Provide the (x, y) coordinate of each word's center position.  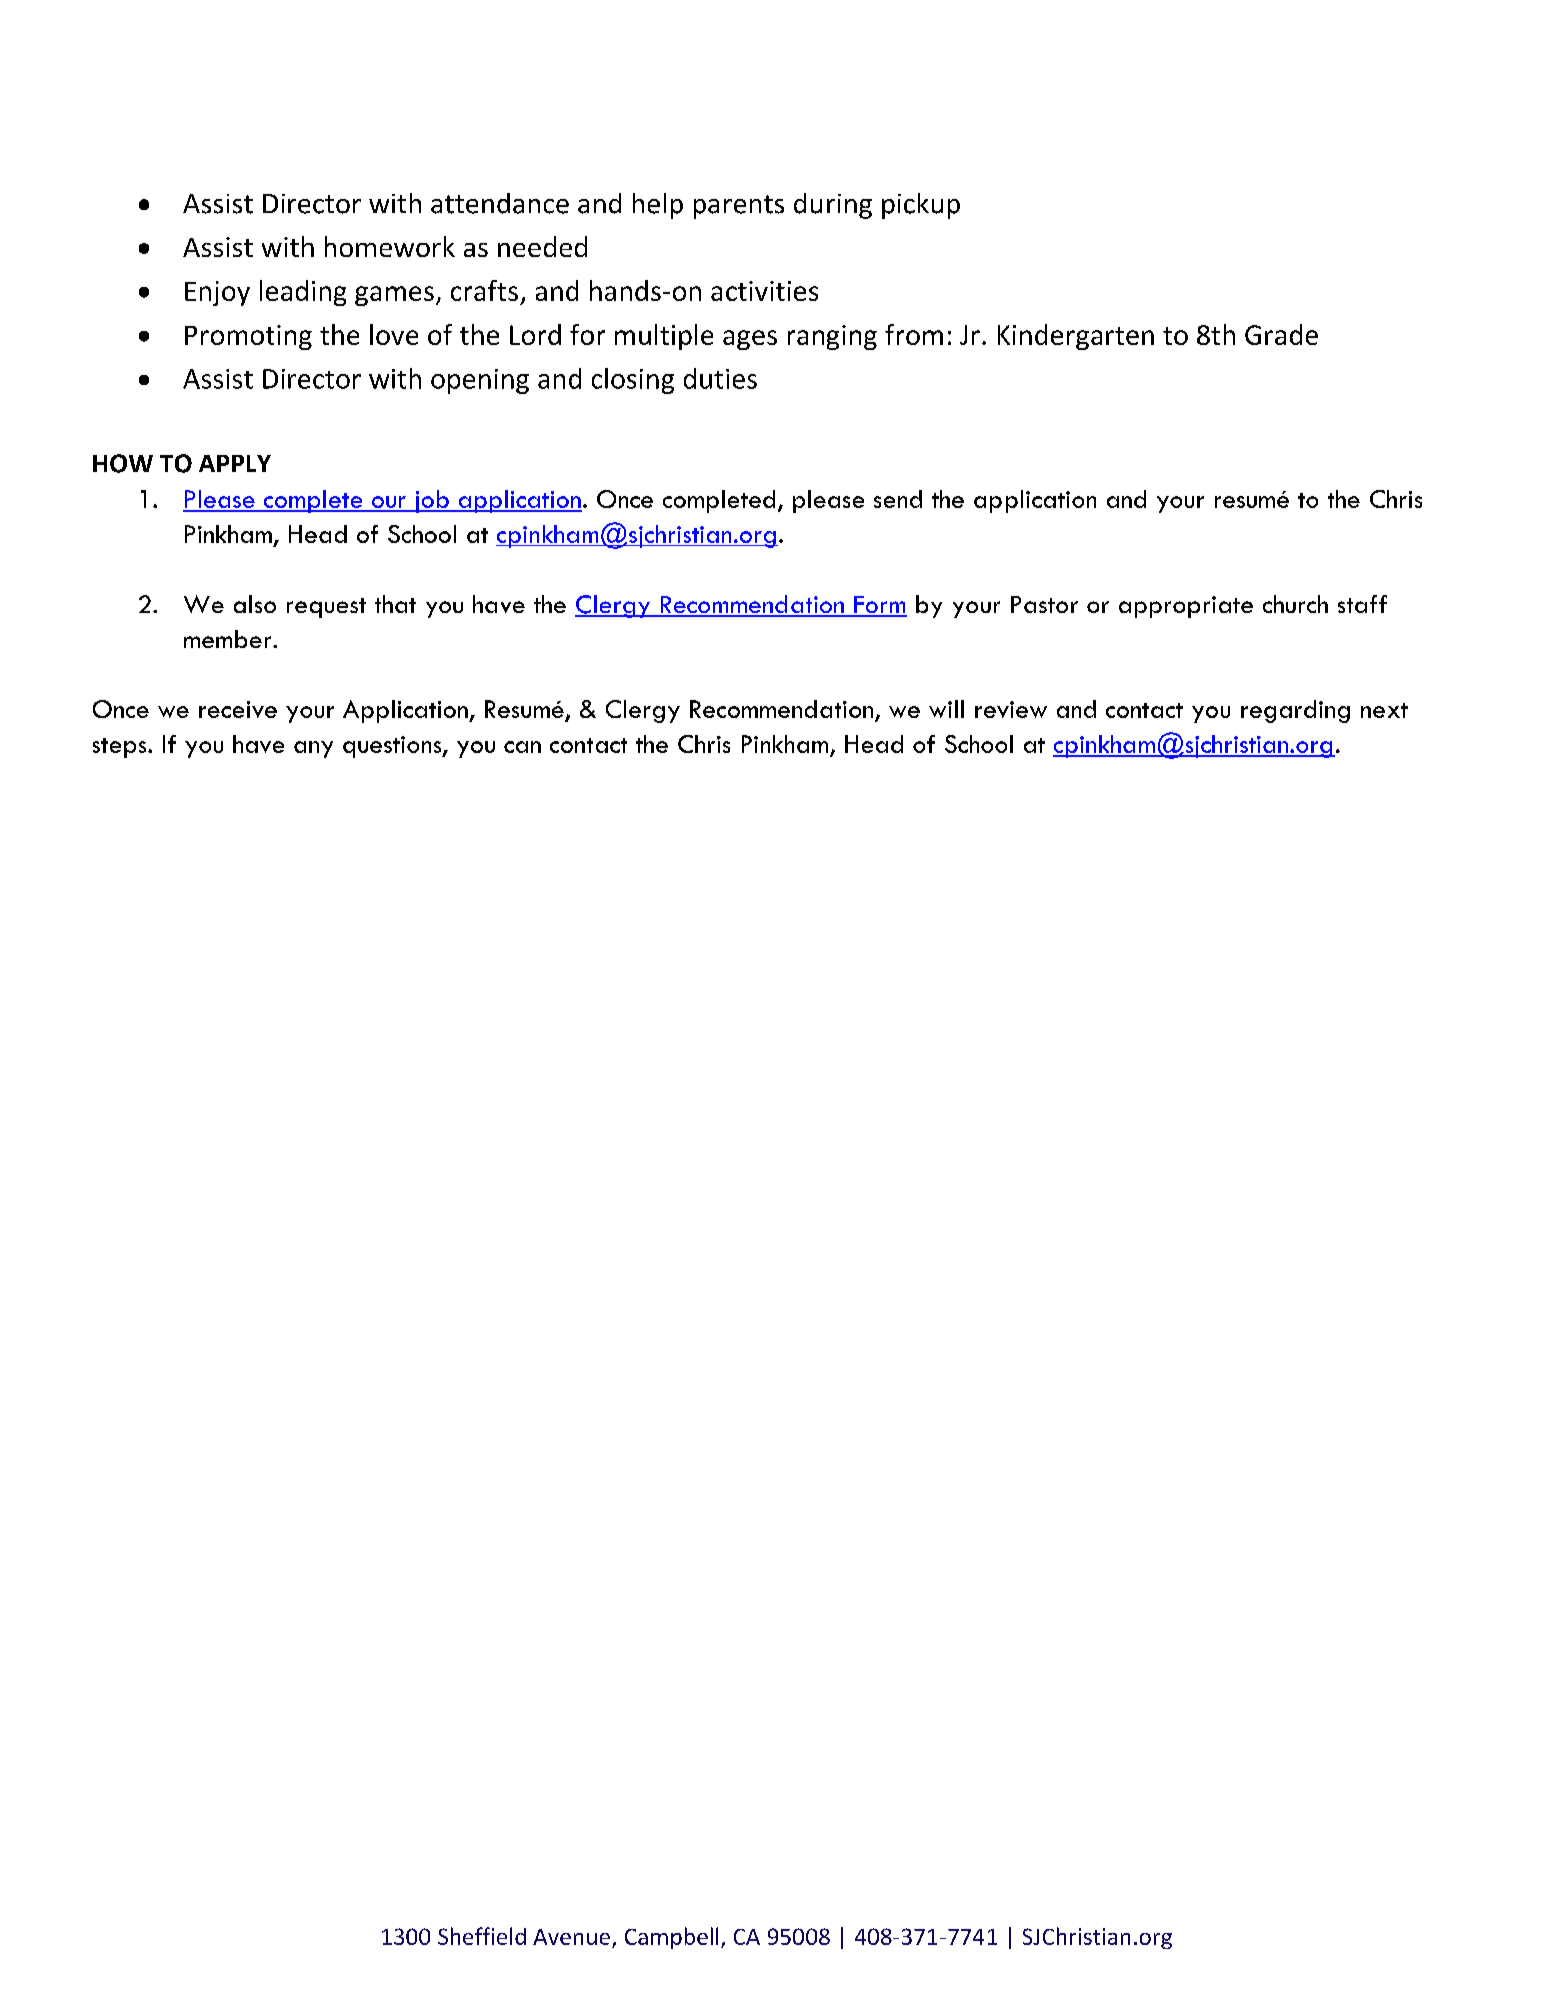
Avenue (571, 1937)
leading (303, 293)
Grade (1281, 334)
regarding (1295, 711)
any (313, 749)
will (946, 709)
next (1384, 710)
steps (121, 748)
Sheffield (482, 1936)
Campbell (671, 1938)
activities (764, 291)
